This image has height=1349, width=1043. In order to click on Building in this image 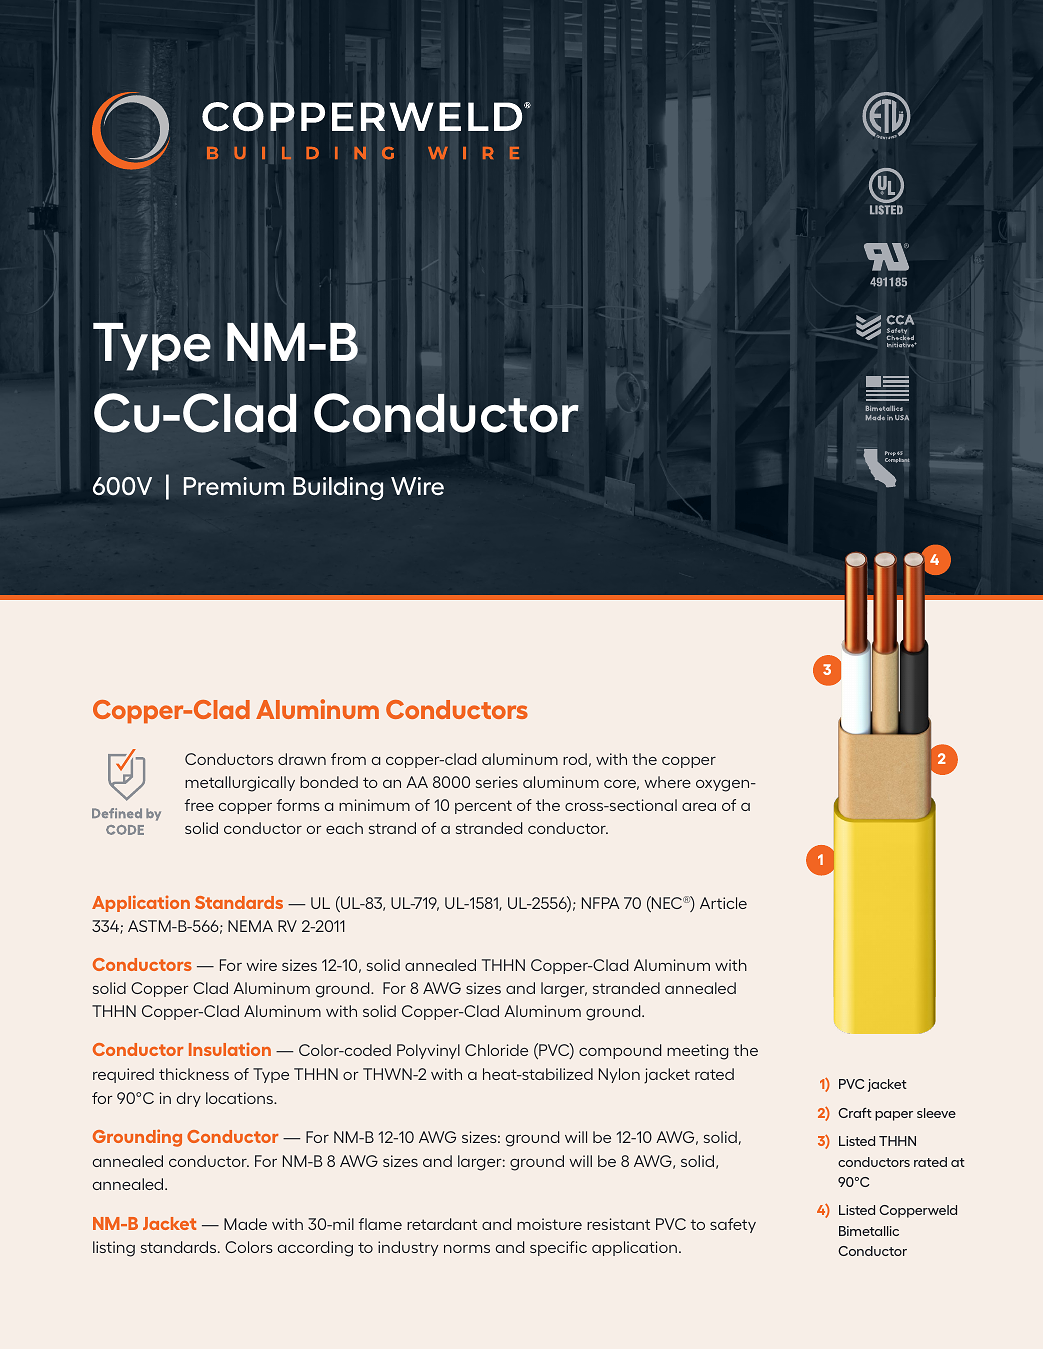, I will do `click(338, 488)`.
